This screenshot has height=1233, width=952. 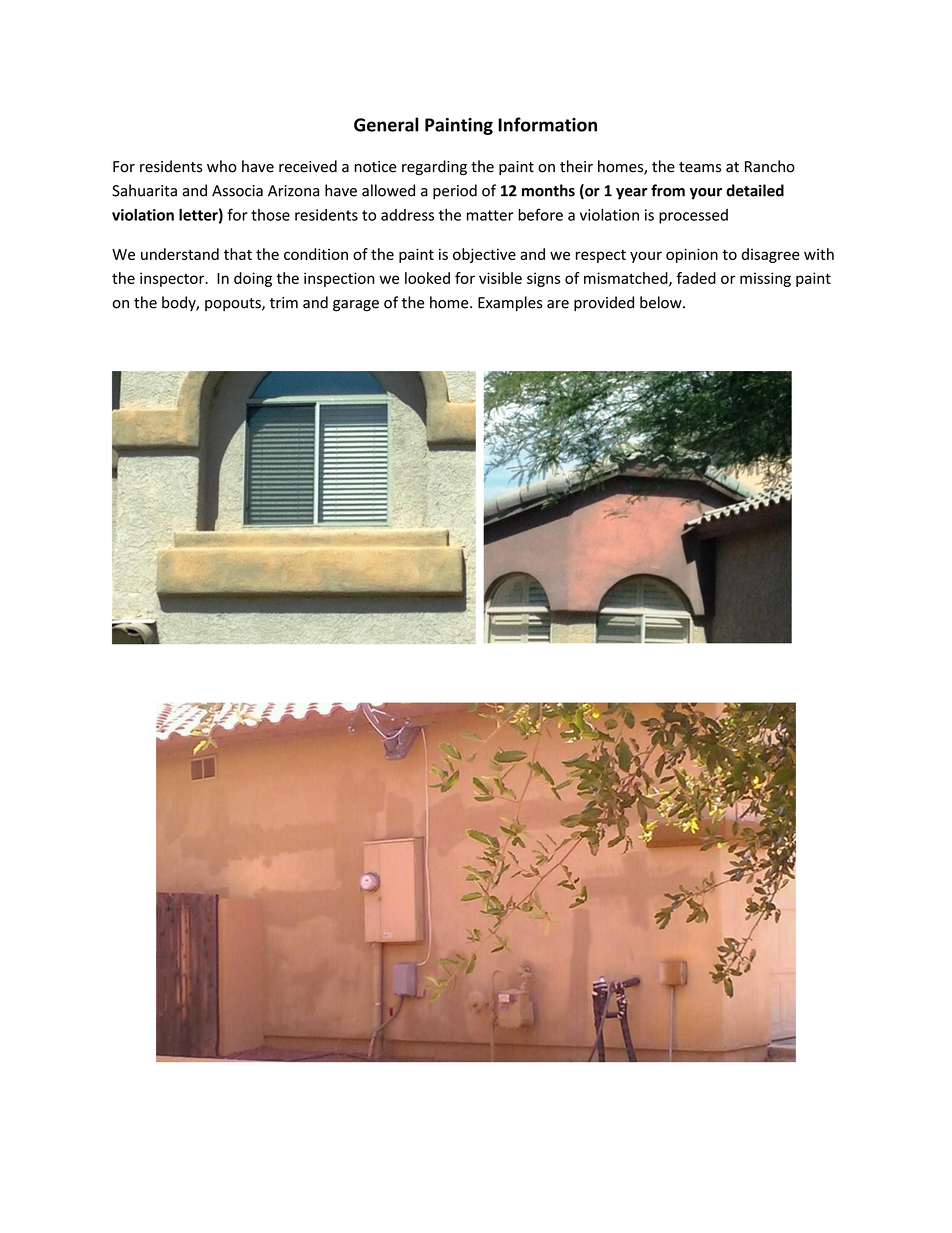 What do you see at coordinates (434, 167) in the screenshot?
I see `regarding` at bounding box center [434, 167].
